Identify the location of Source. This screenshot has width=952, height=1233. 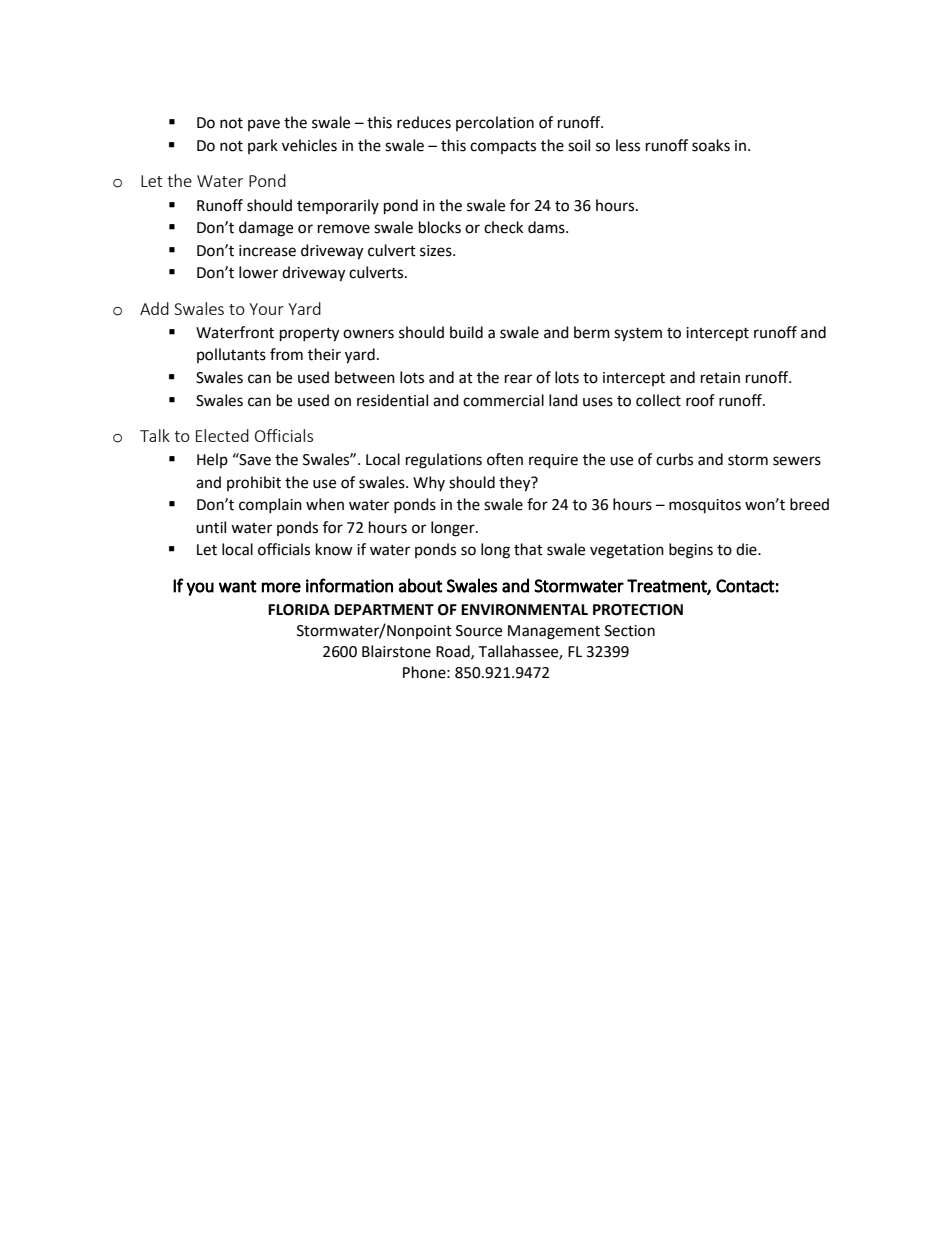
(479, 631).
